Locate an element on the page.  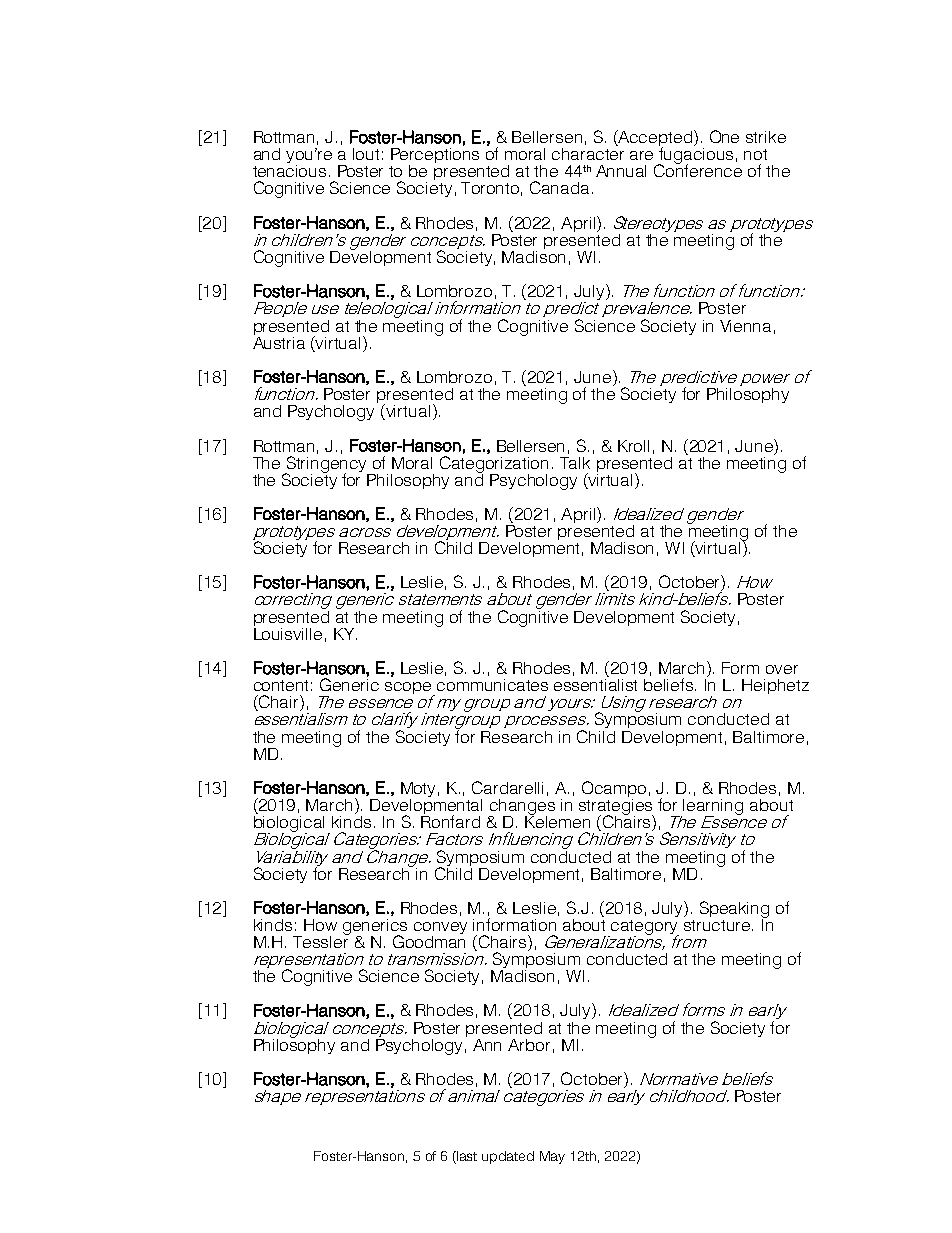
Stringency is located at coordinates (327, 465).
